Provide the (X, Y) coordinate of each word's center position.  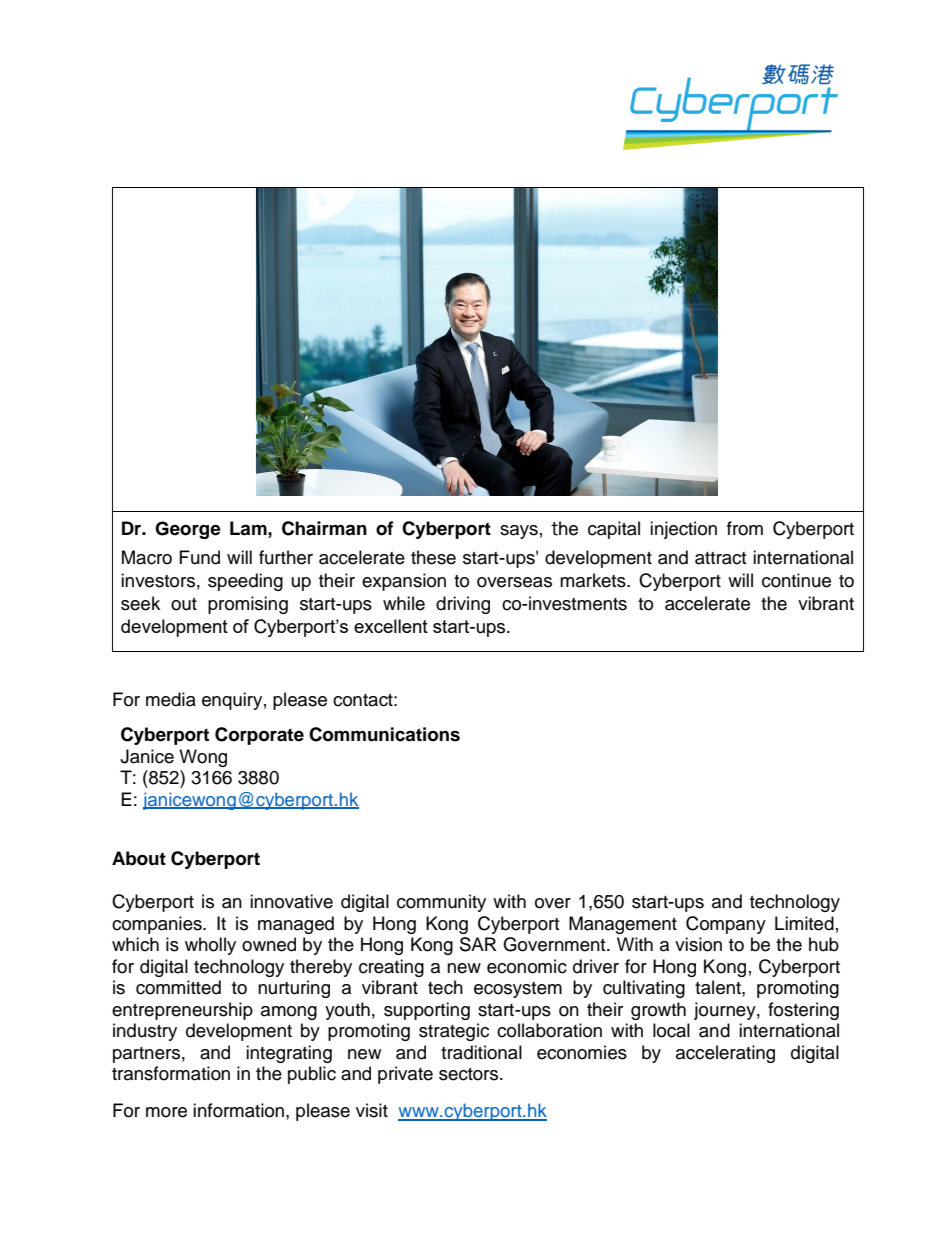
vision (698, 944)
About (139, 858)
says (519, 532)
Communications (384, 734)
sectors (470, 1074)
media (171, 699)
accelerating (725, 1054)
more (166, 1112)
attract (720, 558)
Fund (200, 557)
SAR (478, 944)
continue (796, 580)
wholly (210, 946)
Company (726, 925)
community (441, 903)
